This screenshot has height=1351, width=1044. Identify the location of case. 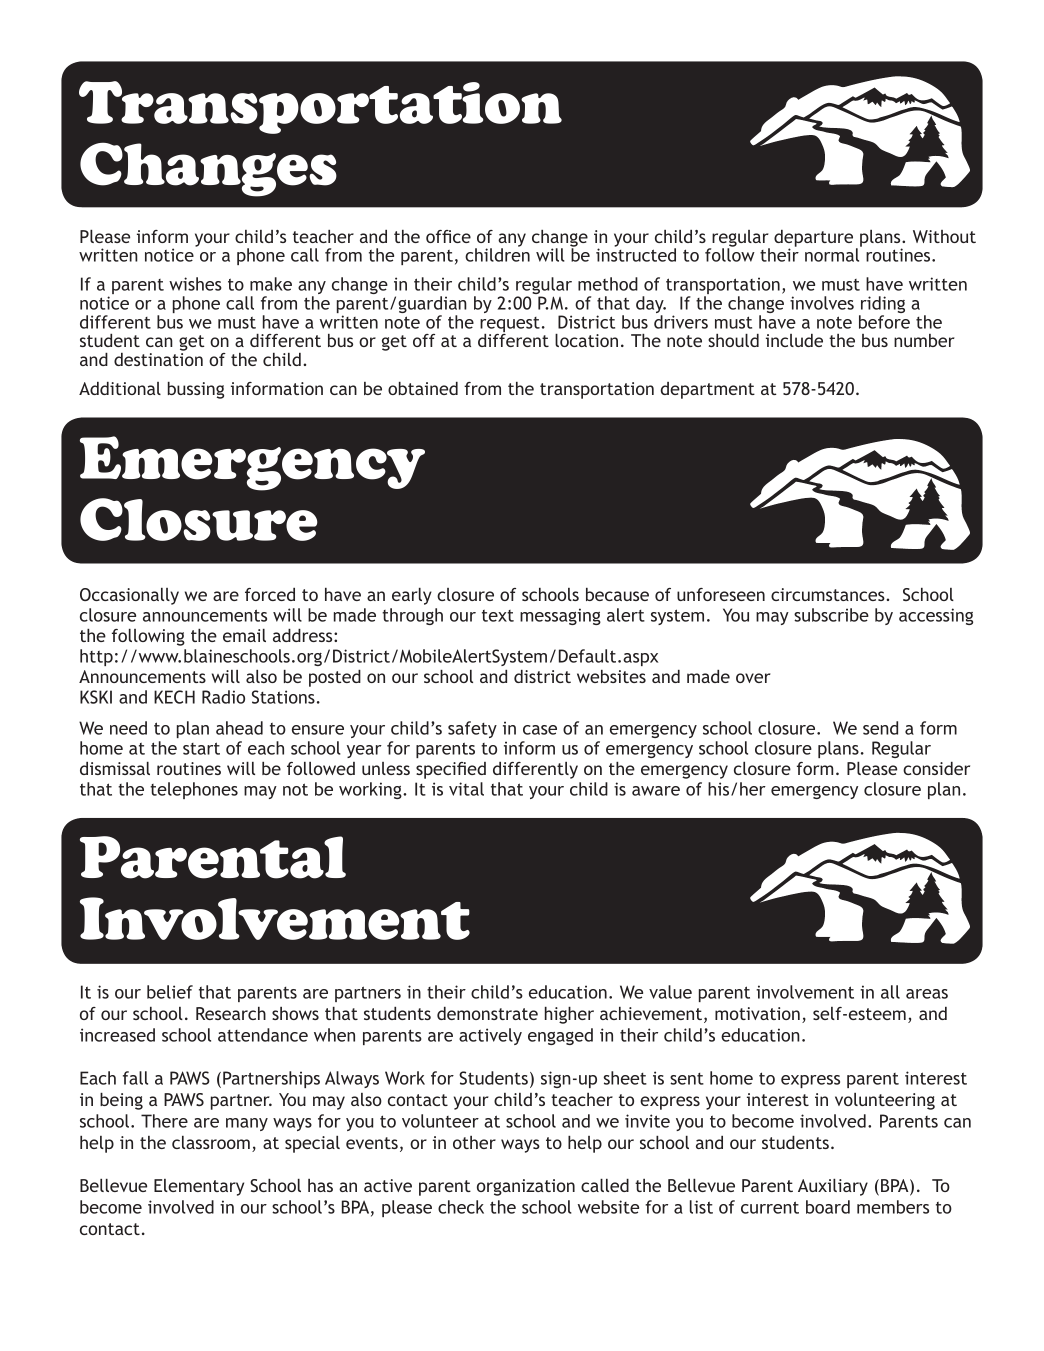
(540, 730).
